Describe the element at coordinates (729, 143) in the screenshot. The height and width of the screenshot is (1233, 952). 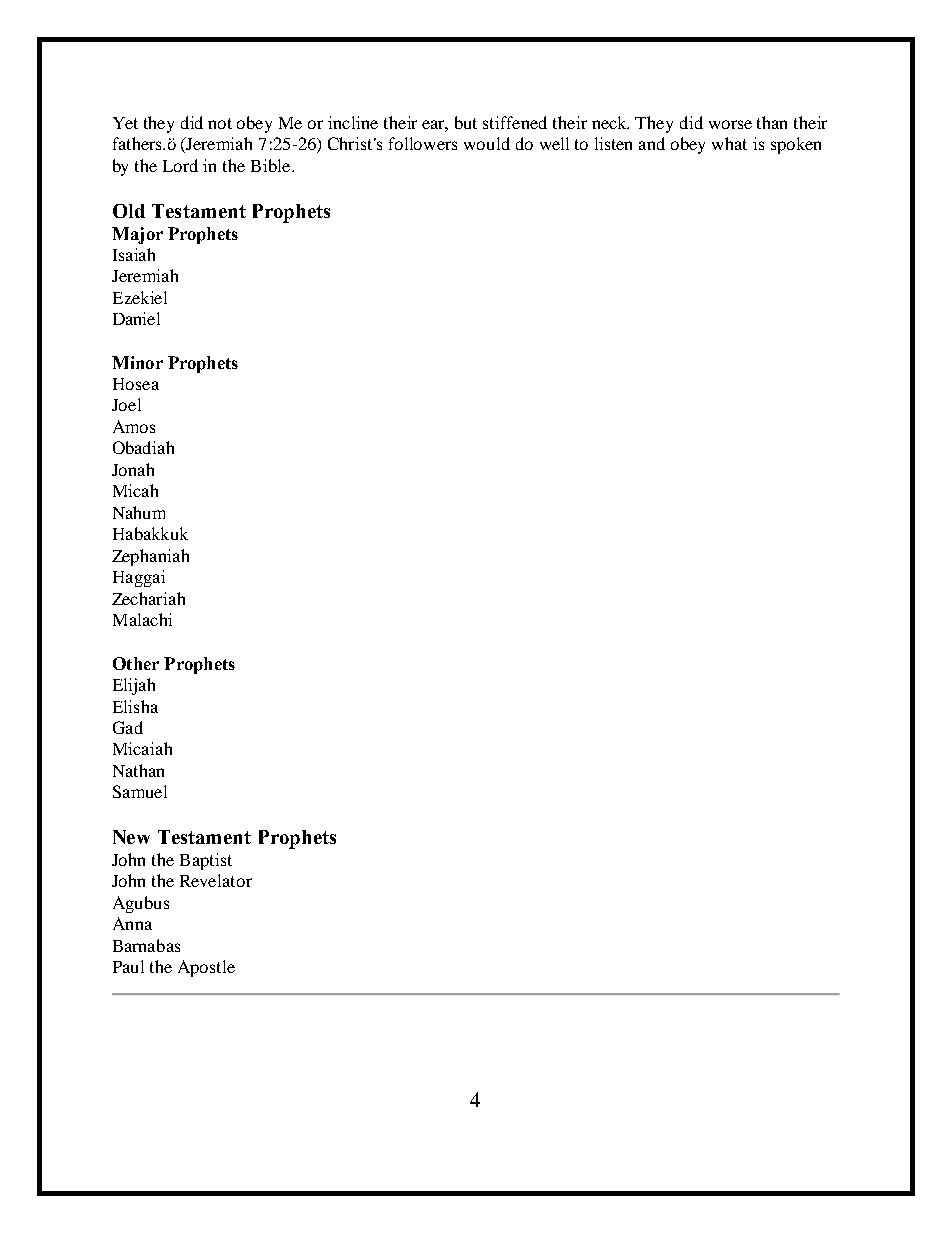
I see `what` at that location.
